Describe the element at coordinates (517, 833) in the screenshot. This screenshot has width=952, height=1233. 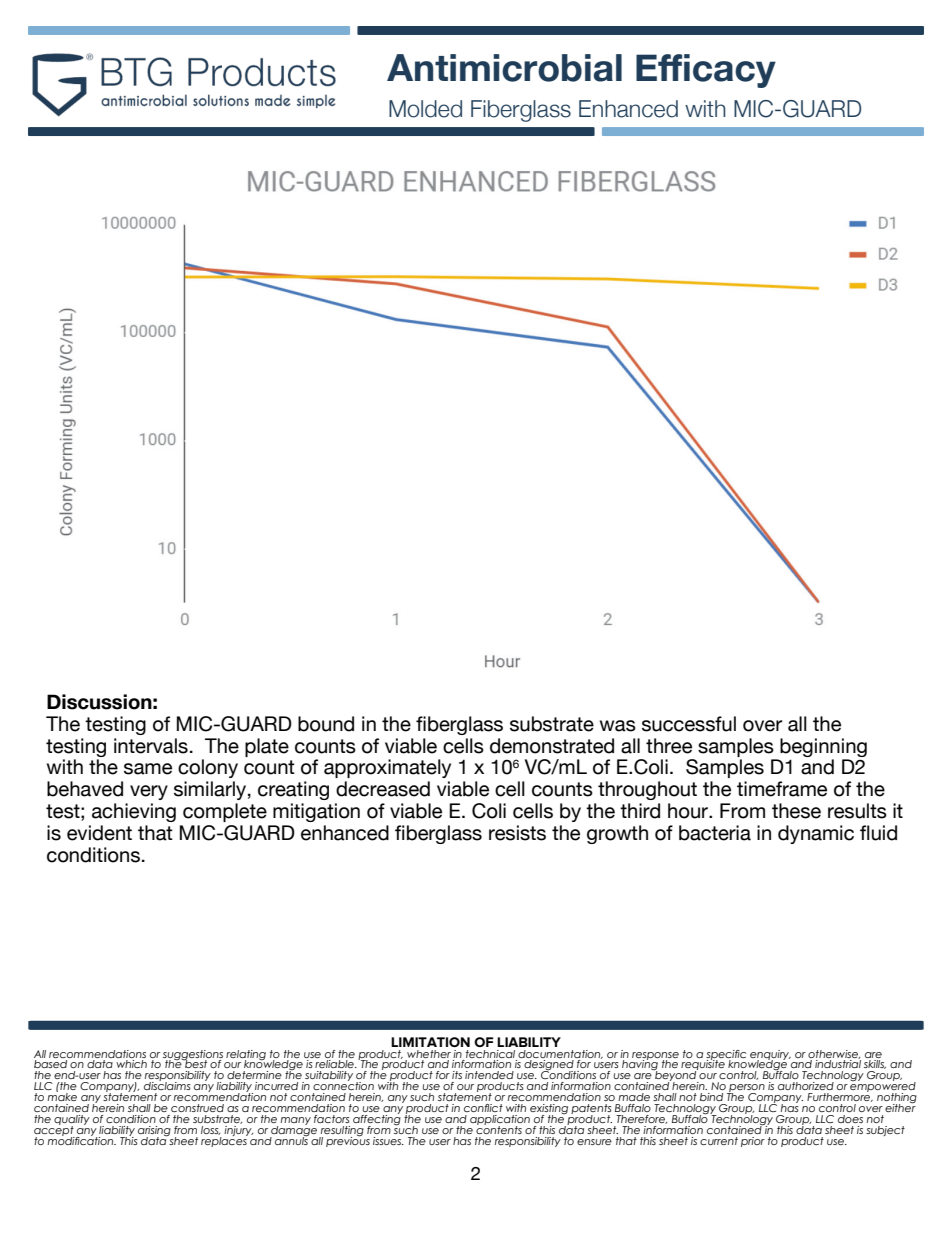
I see `resists` at that location.
